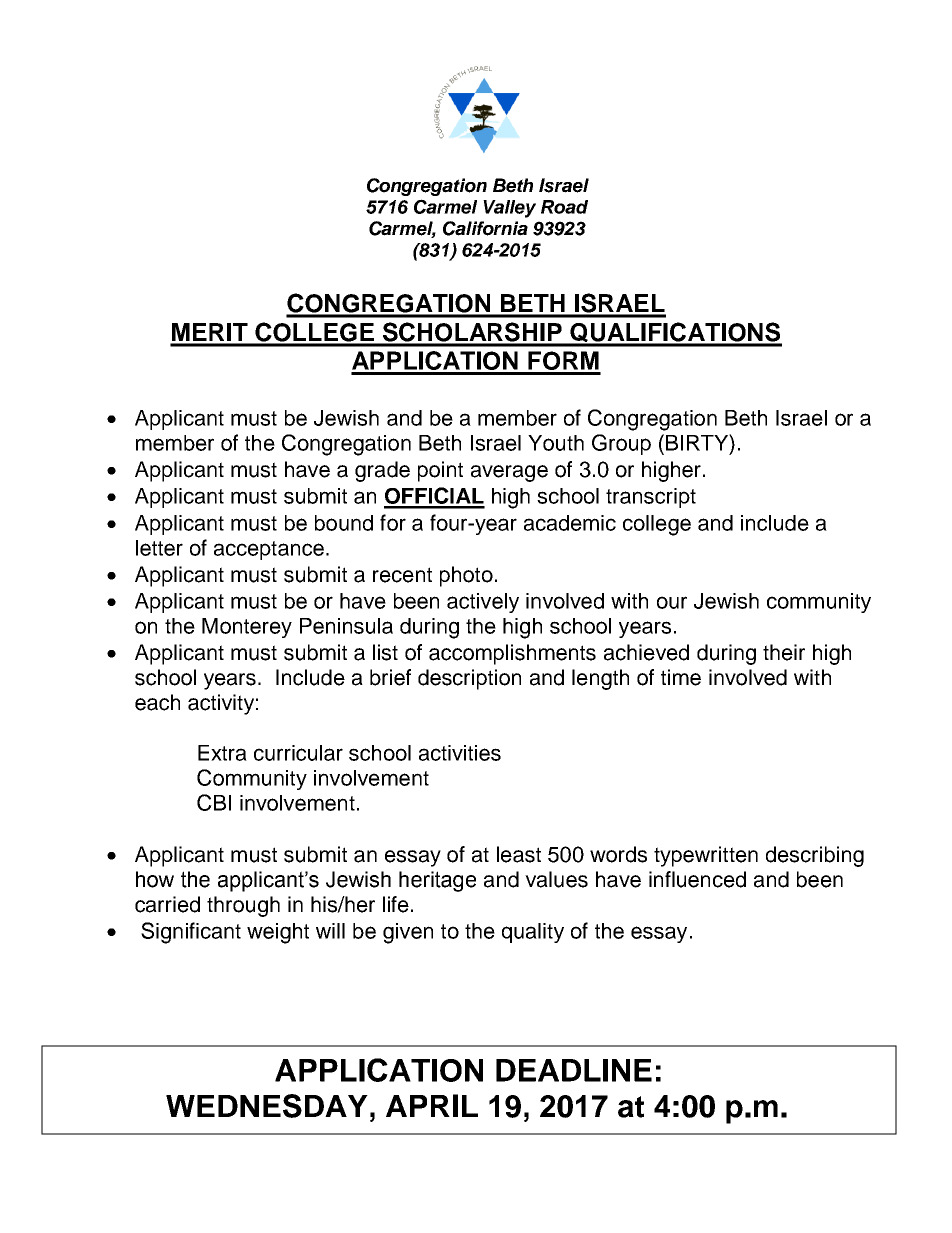 The width and height of the screenshot is (952, 1233). I want to click on DEADLINE, so click(574, 1070).
